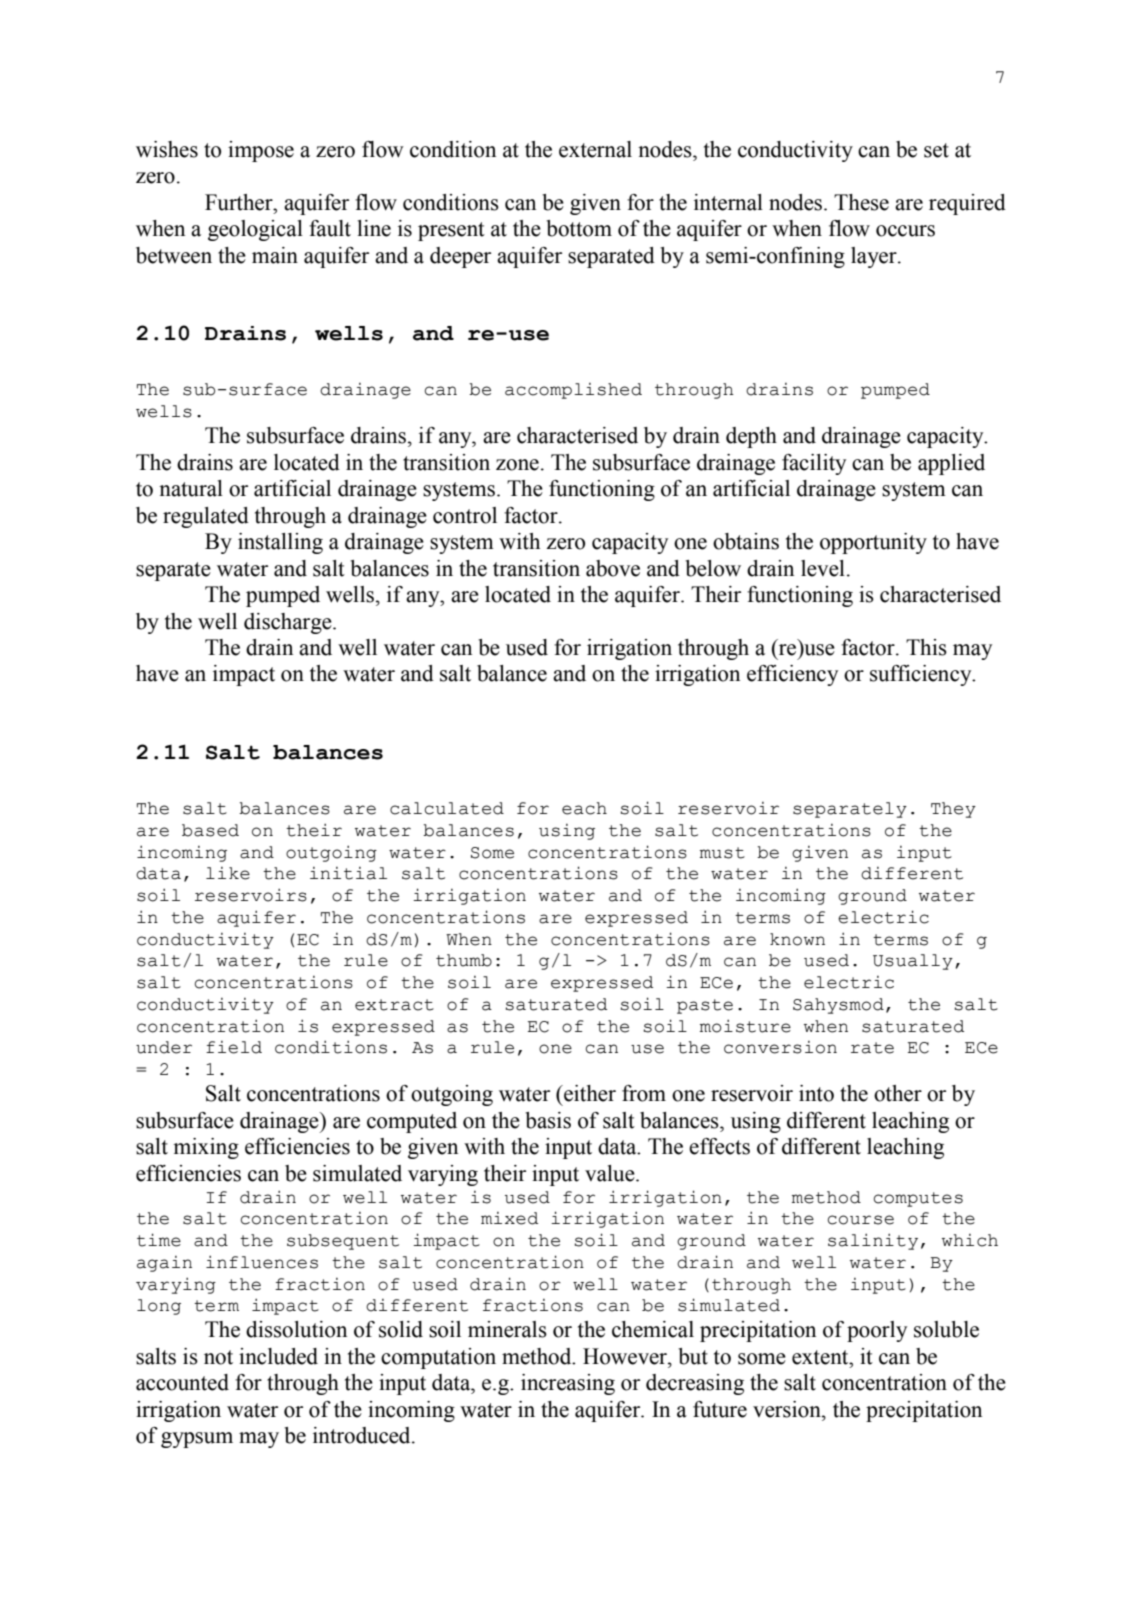 The width and height of the document is (1142, 1615). Describe the element at coordinates (861, 202) in the document. I see `These` at that location.
